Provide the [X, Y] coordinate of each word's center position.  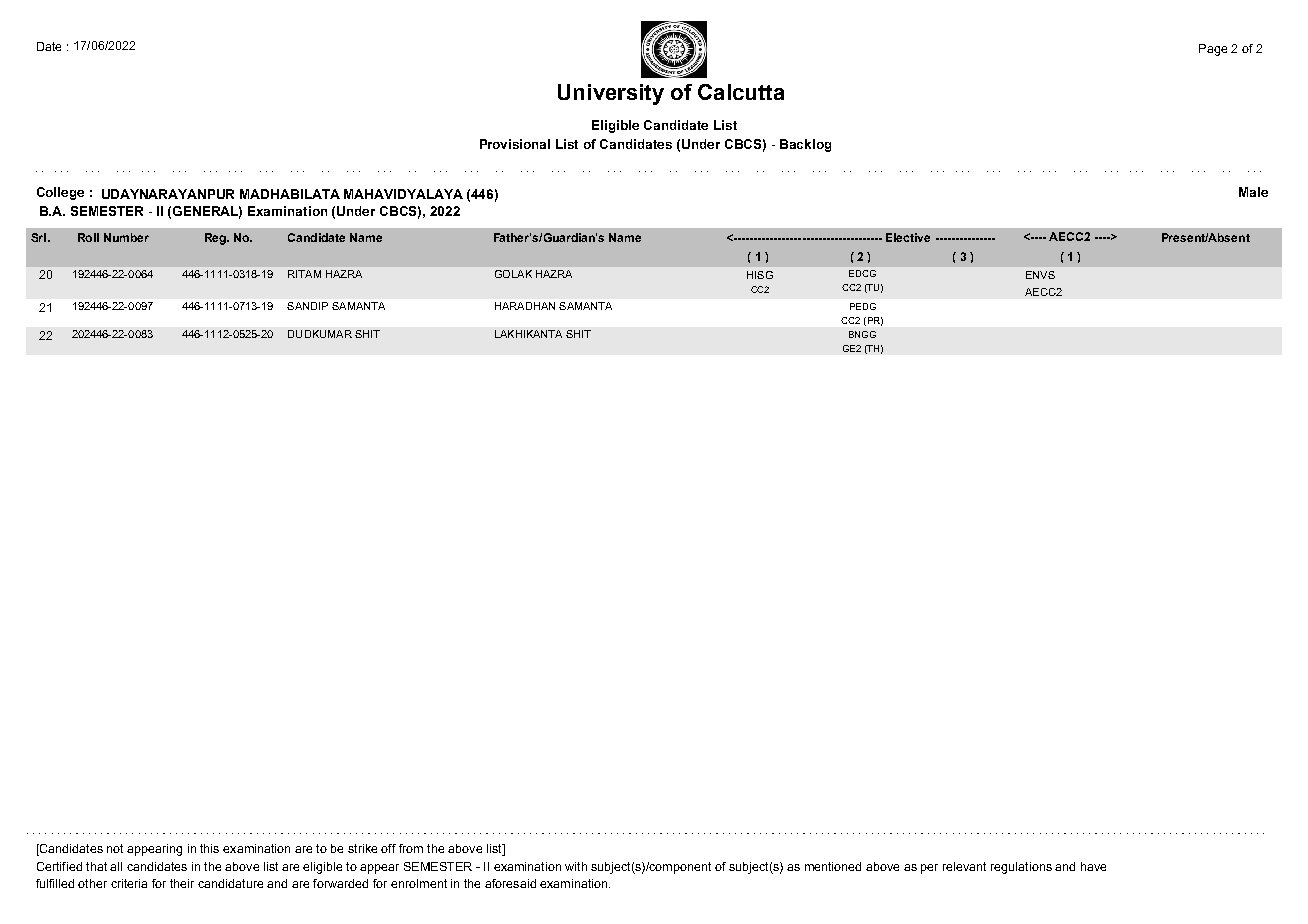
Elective [908, 237]
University [611, 94]
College [60, 193]
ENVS [1040, 275]
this [209, 848]
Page [1213, 50]
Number [126, 237]
